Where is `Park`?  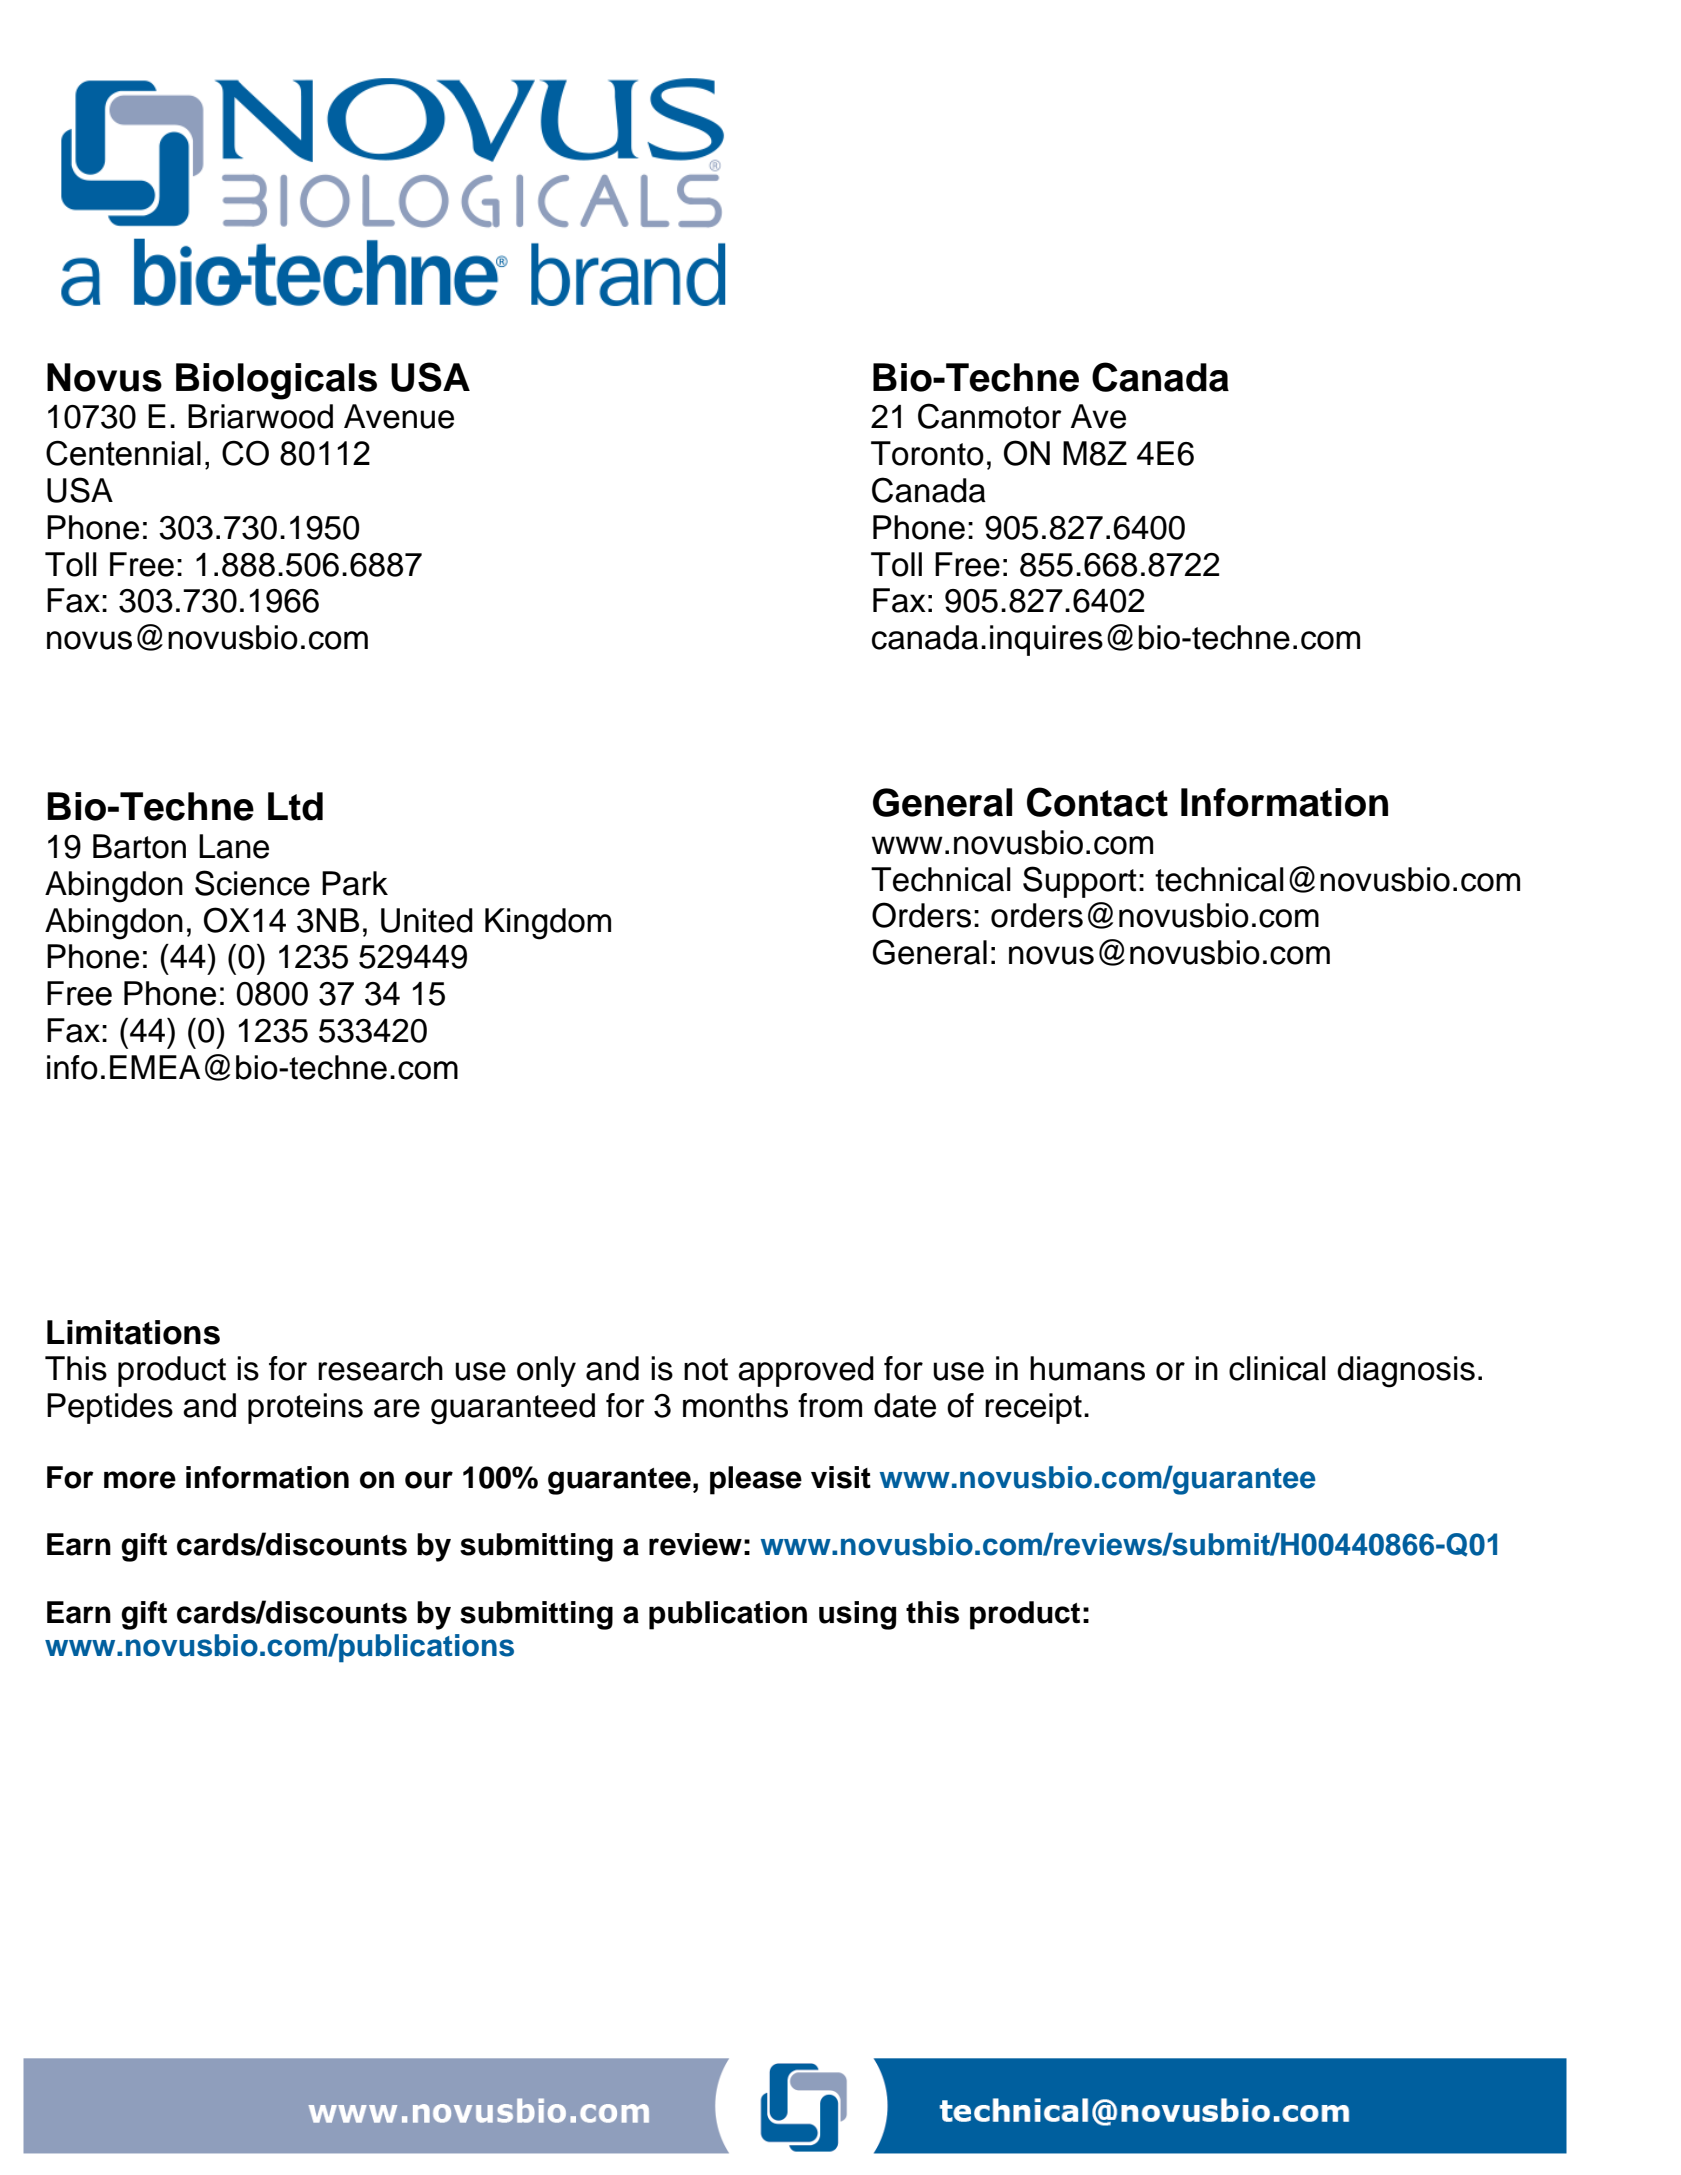 Park is located at coordinates (355, 883).
